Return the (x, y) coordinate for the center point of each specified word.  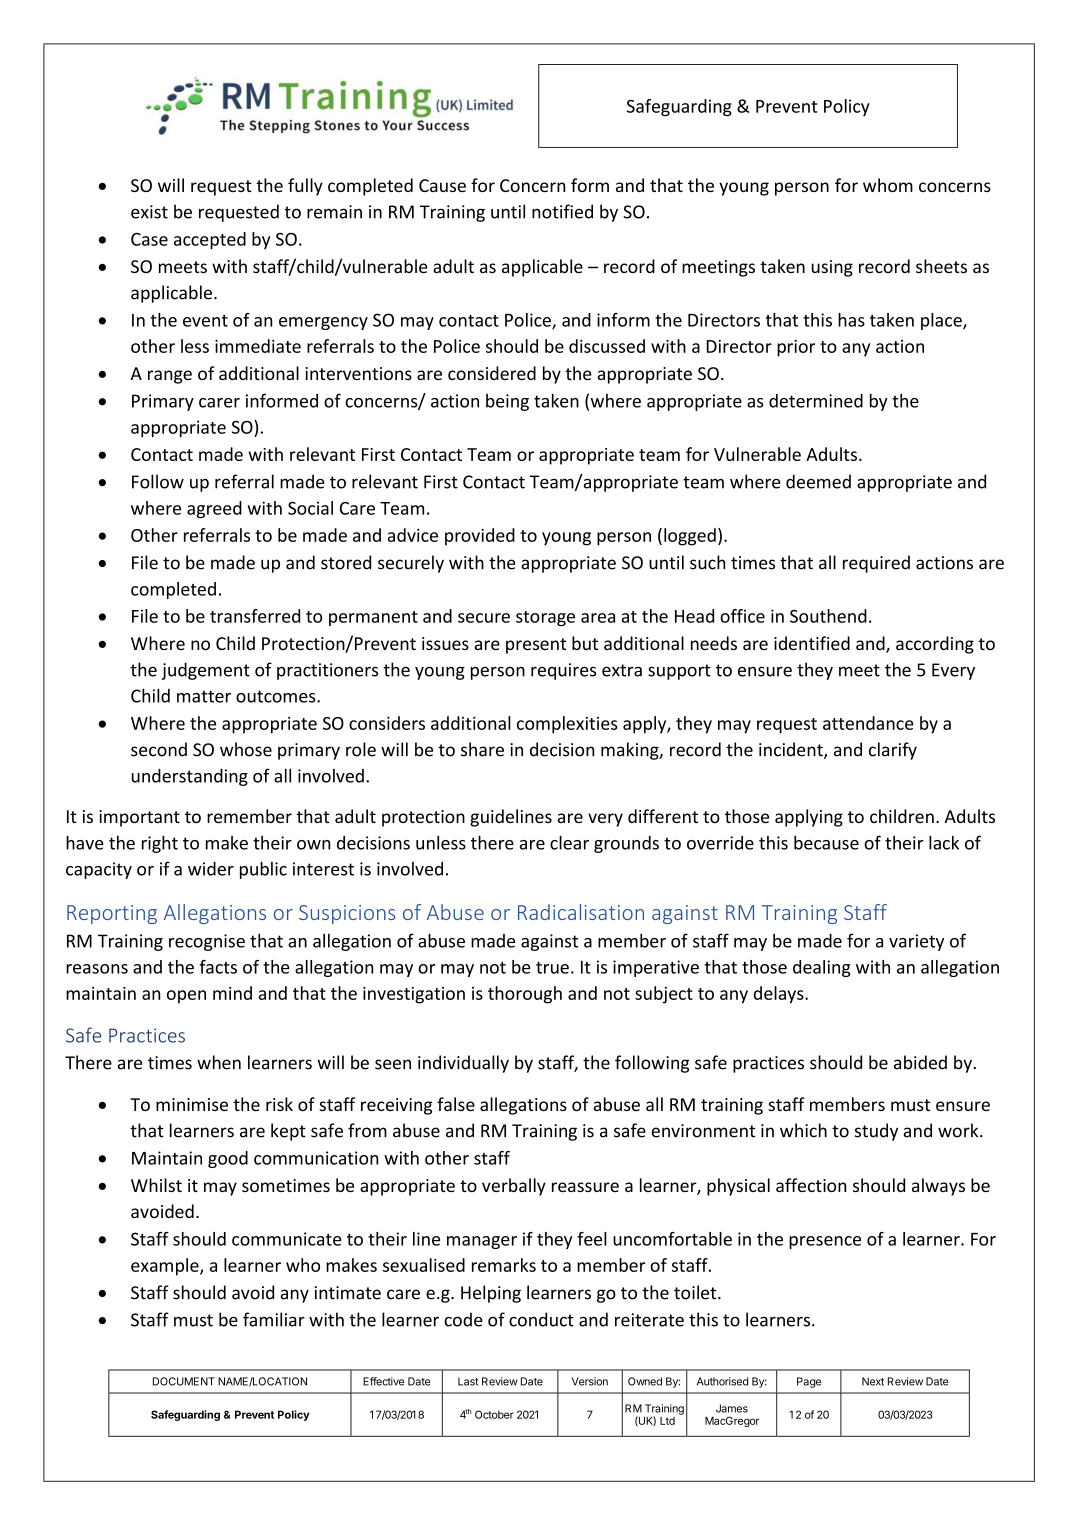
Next (873, 1381)
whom (888, 185)
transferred (255, 616)
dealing (822, 968)
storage (545, 618)
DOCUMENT (184, 1381)
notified (562, 211)
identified (812, 643)
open (186, 997)
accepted (210, 240)
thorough (525, 995)
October (494, 1414)
